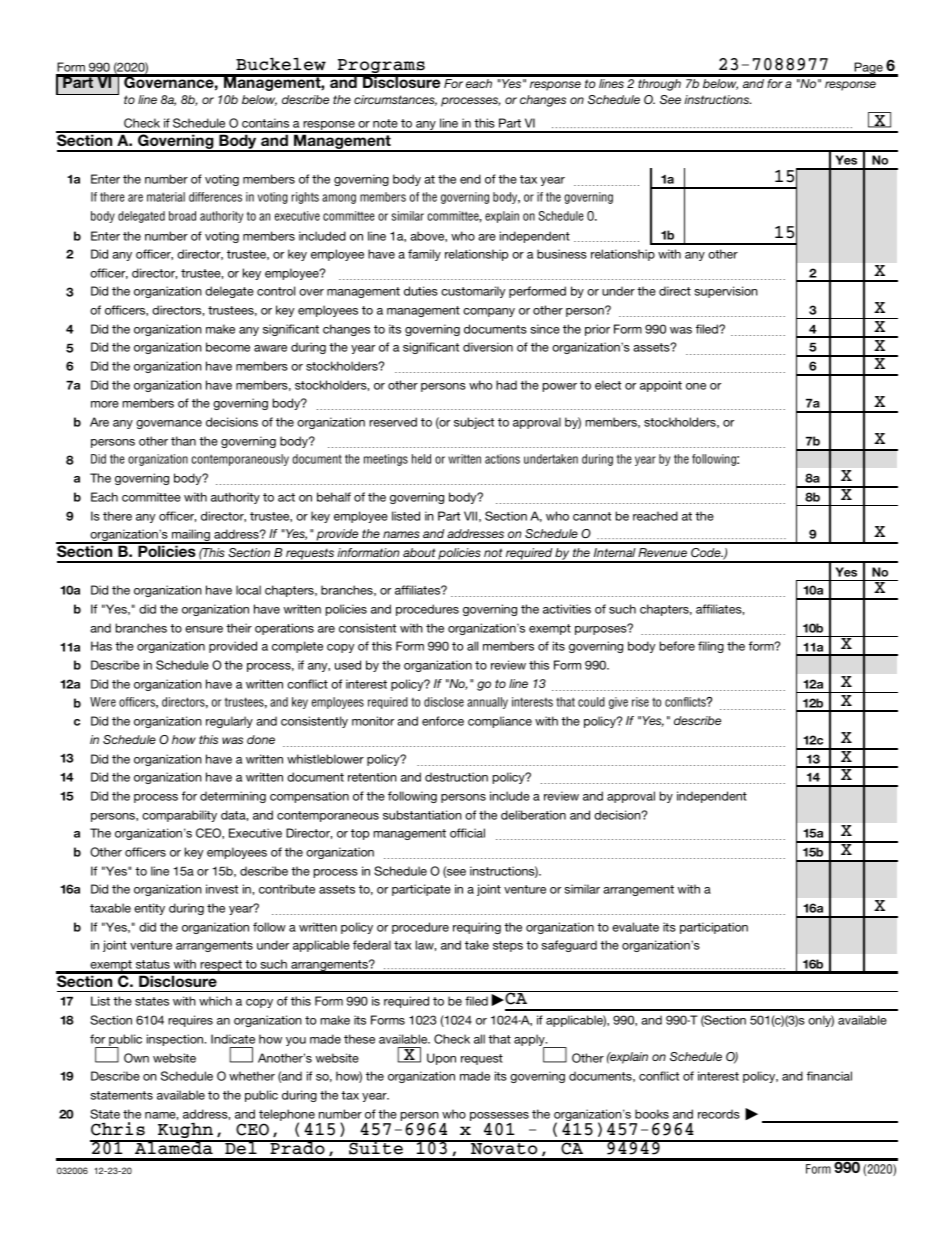  I want to click on ensure, so click(204, 629).
